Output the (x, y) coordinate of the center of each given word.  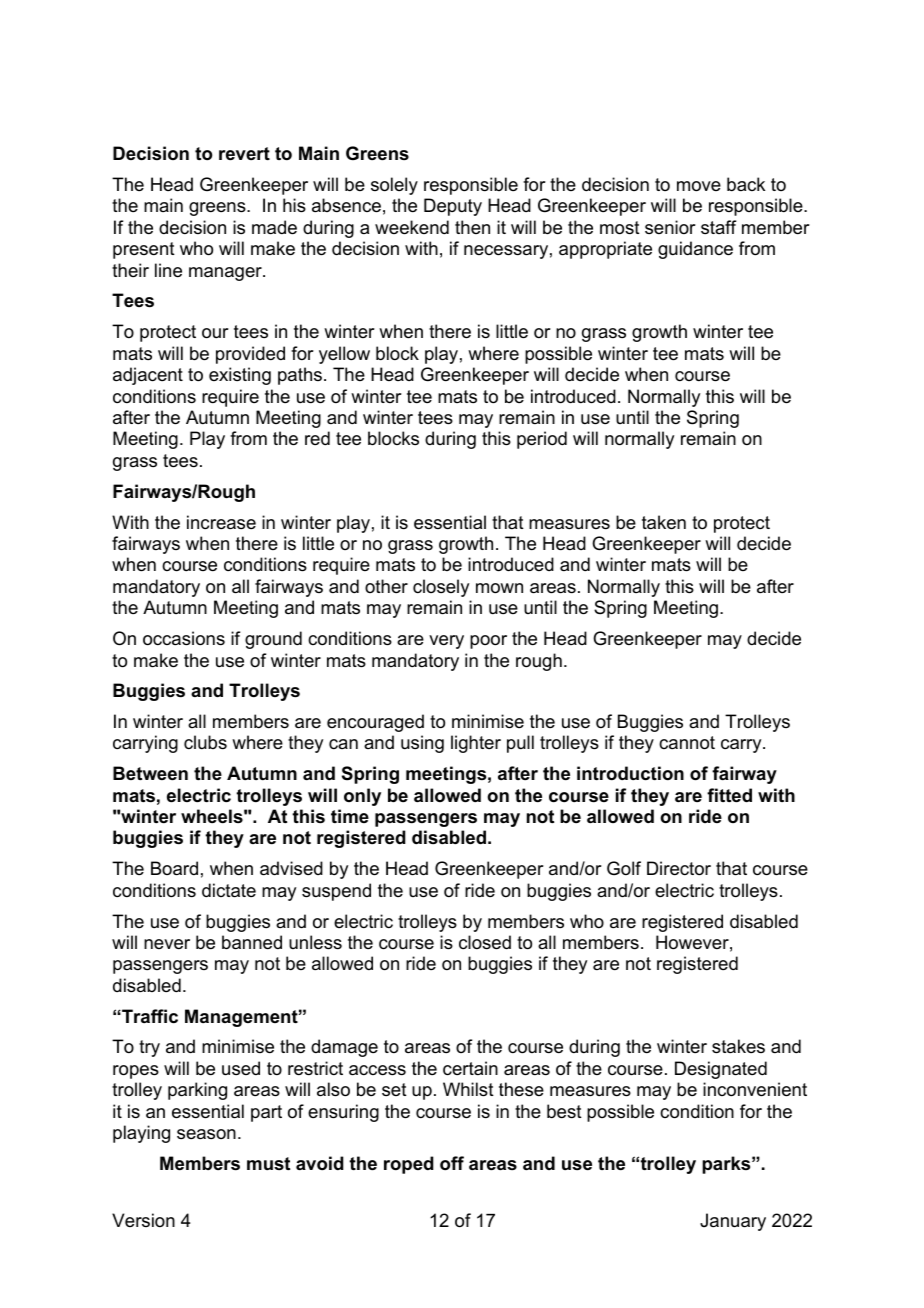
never (167, 944)
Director (679, 868)
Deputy (453, 207)
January (733, 1222)
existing (240, 376)
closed (485, 942)
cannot (687, 743)
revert (244, 154)
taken (664, 522)
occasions (184, 638)
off (452, 1163)
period (542, 440)
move (699, 186)
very (446, 642)
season (206, 1134)
